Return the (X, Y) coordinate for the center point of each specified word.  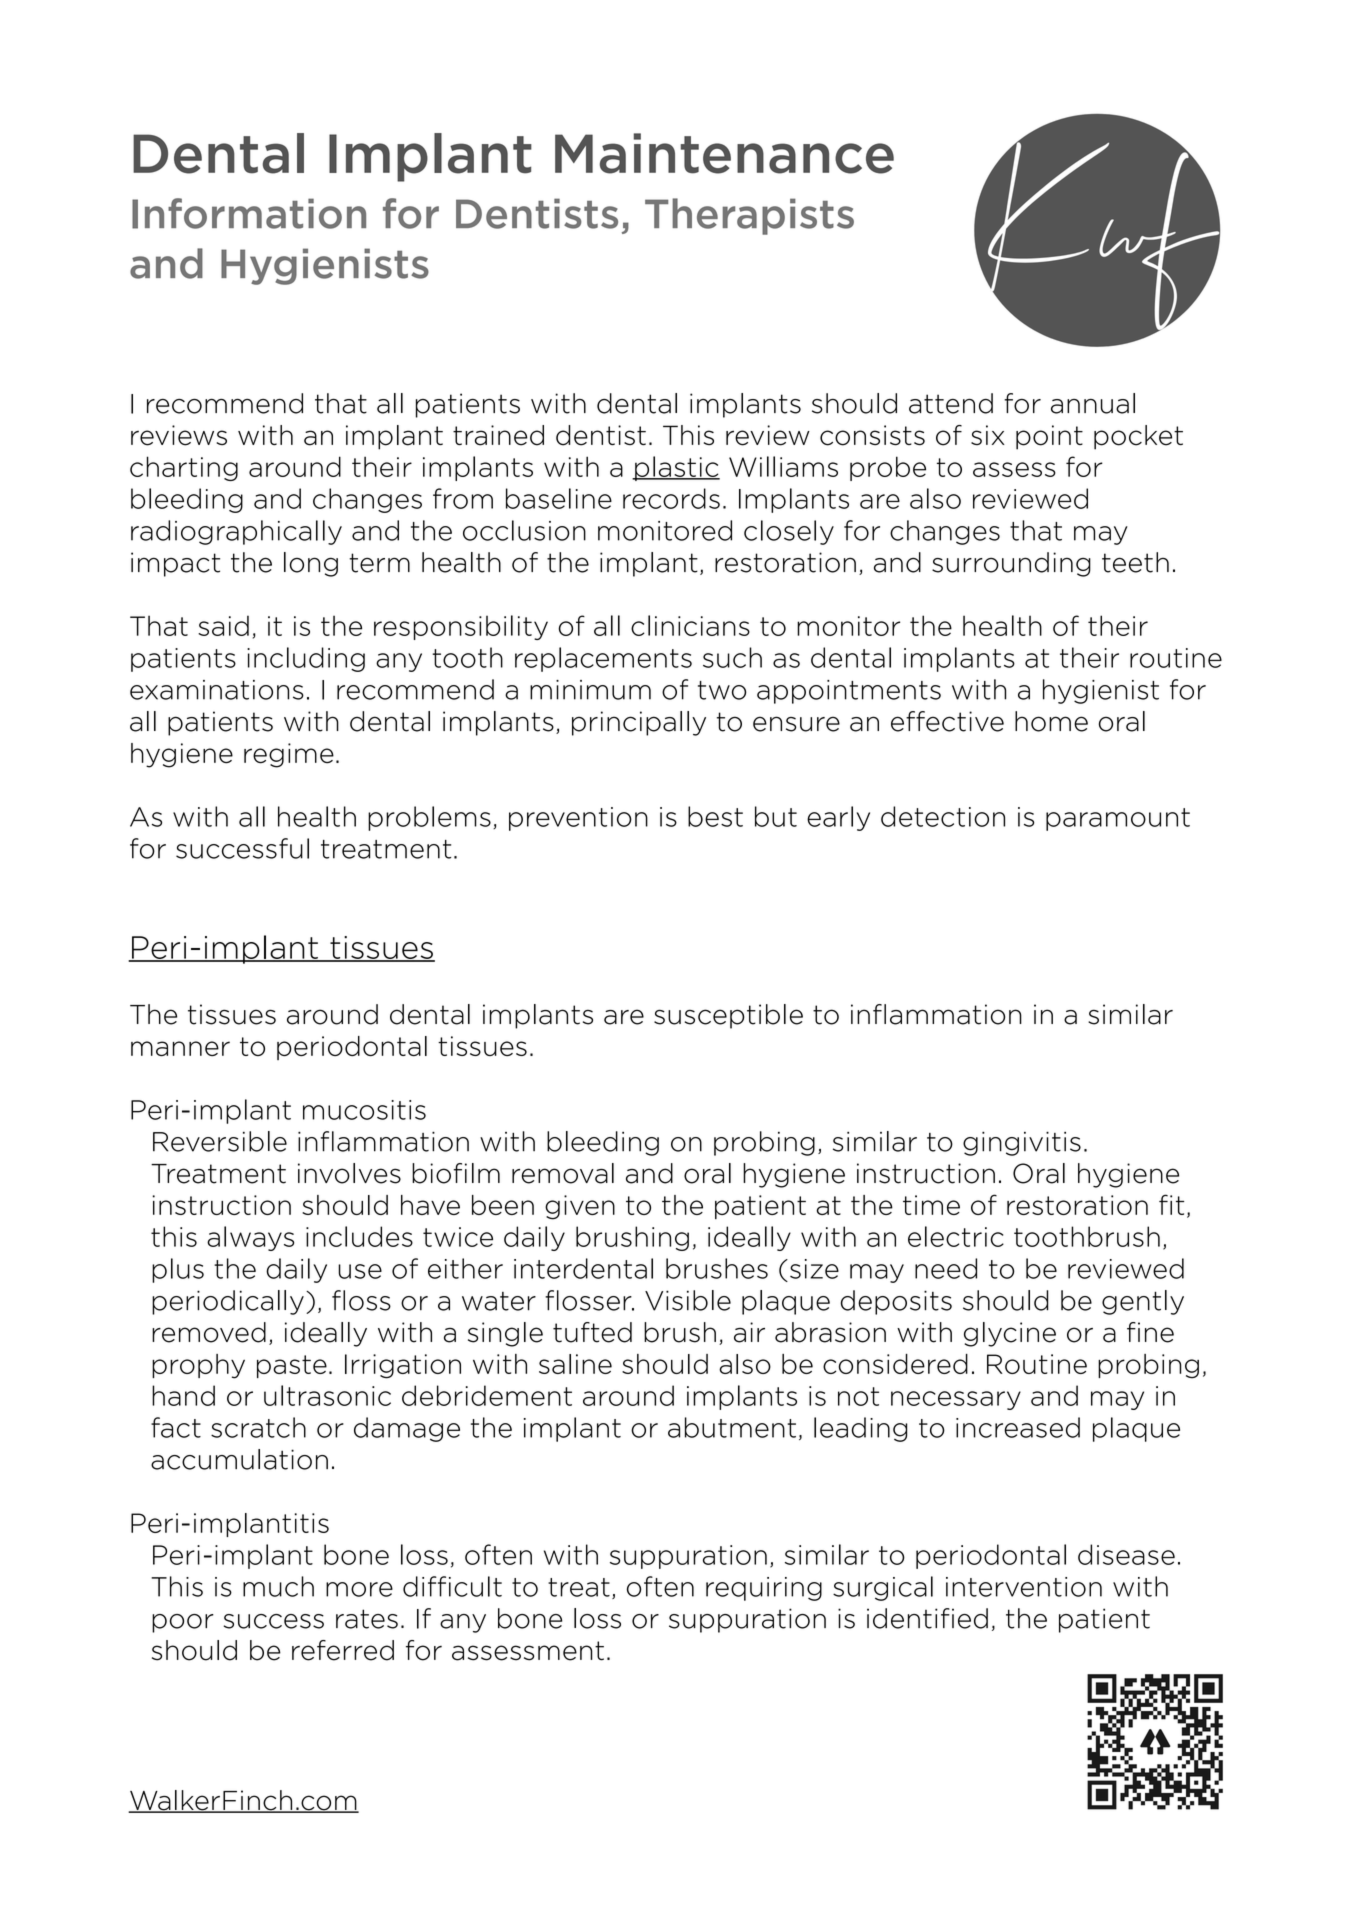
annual (1093, 403)
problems (429, 818)
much (278, 1586)
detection (943, 816)
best (715, 816)
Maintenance (724, 153)
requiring (764, 1589)
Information (249, 213)
